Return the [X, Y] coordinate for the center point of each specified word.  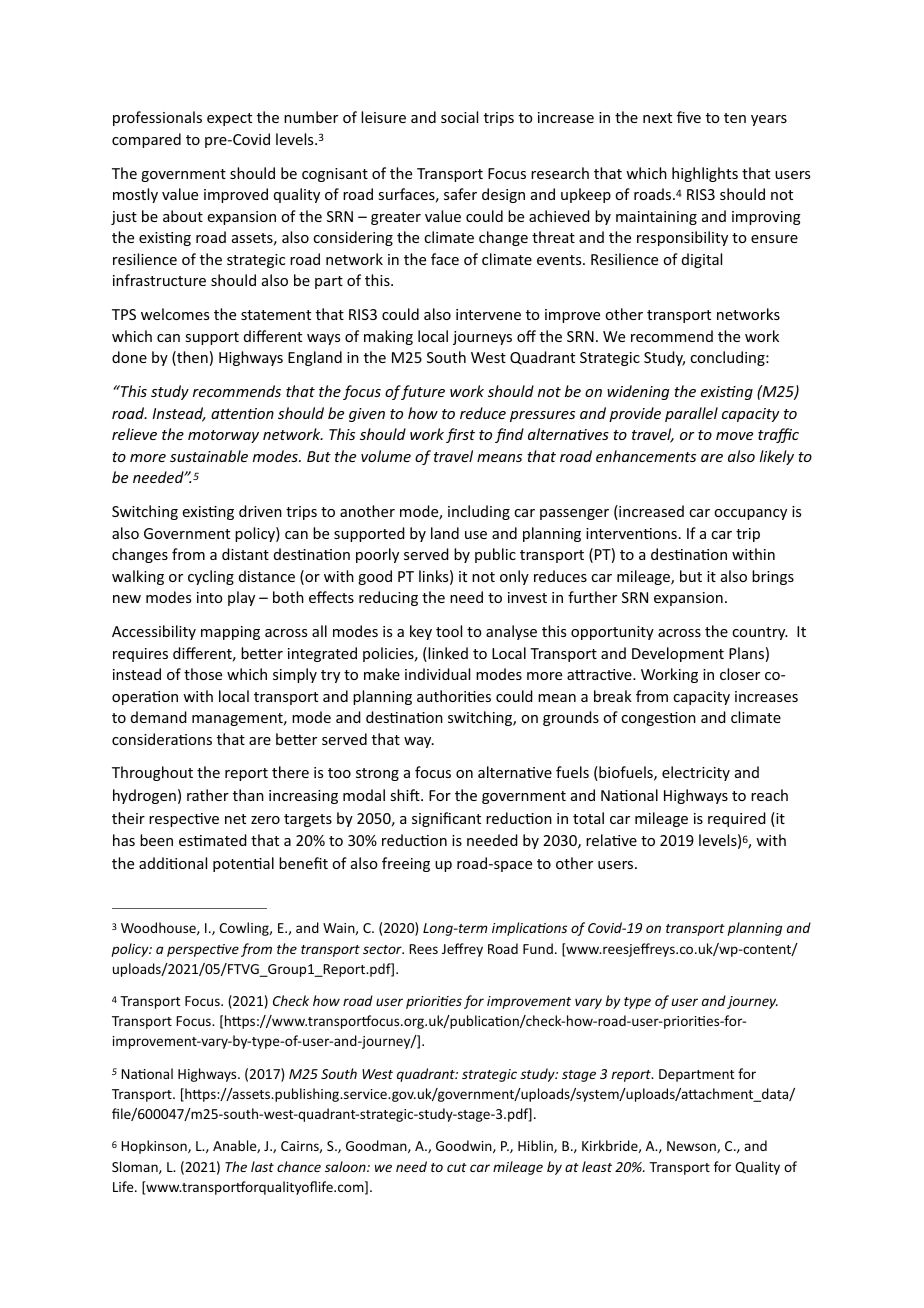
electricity [696, 773]
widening [638, 392]
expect [229, 119]
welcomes [175, 314]
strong [377, 774]
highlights [705, 174]
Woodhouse [159, 928]
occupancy [750, 514]
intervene [488, 314]
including [479, 512]
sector [383, 949]
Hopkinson [155, 1147]
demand [159, 717]
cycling [211, 577]
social [459, 117]
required [737, 819]
